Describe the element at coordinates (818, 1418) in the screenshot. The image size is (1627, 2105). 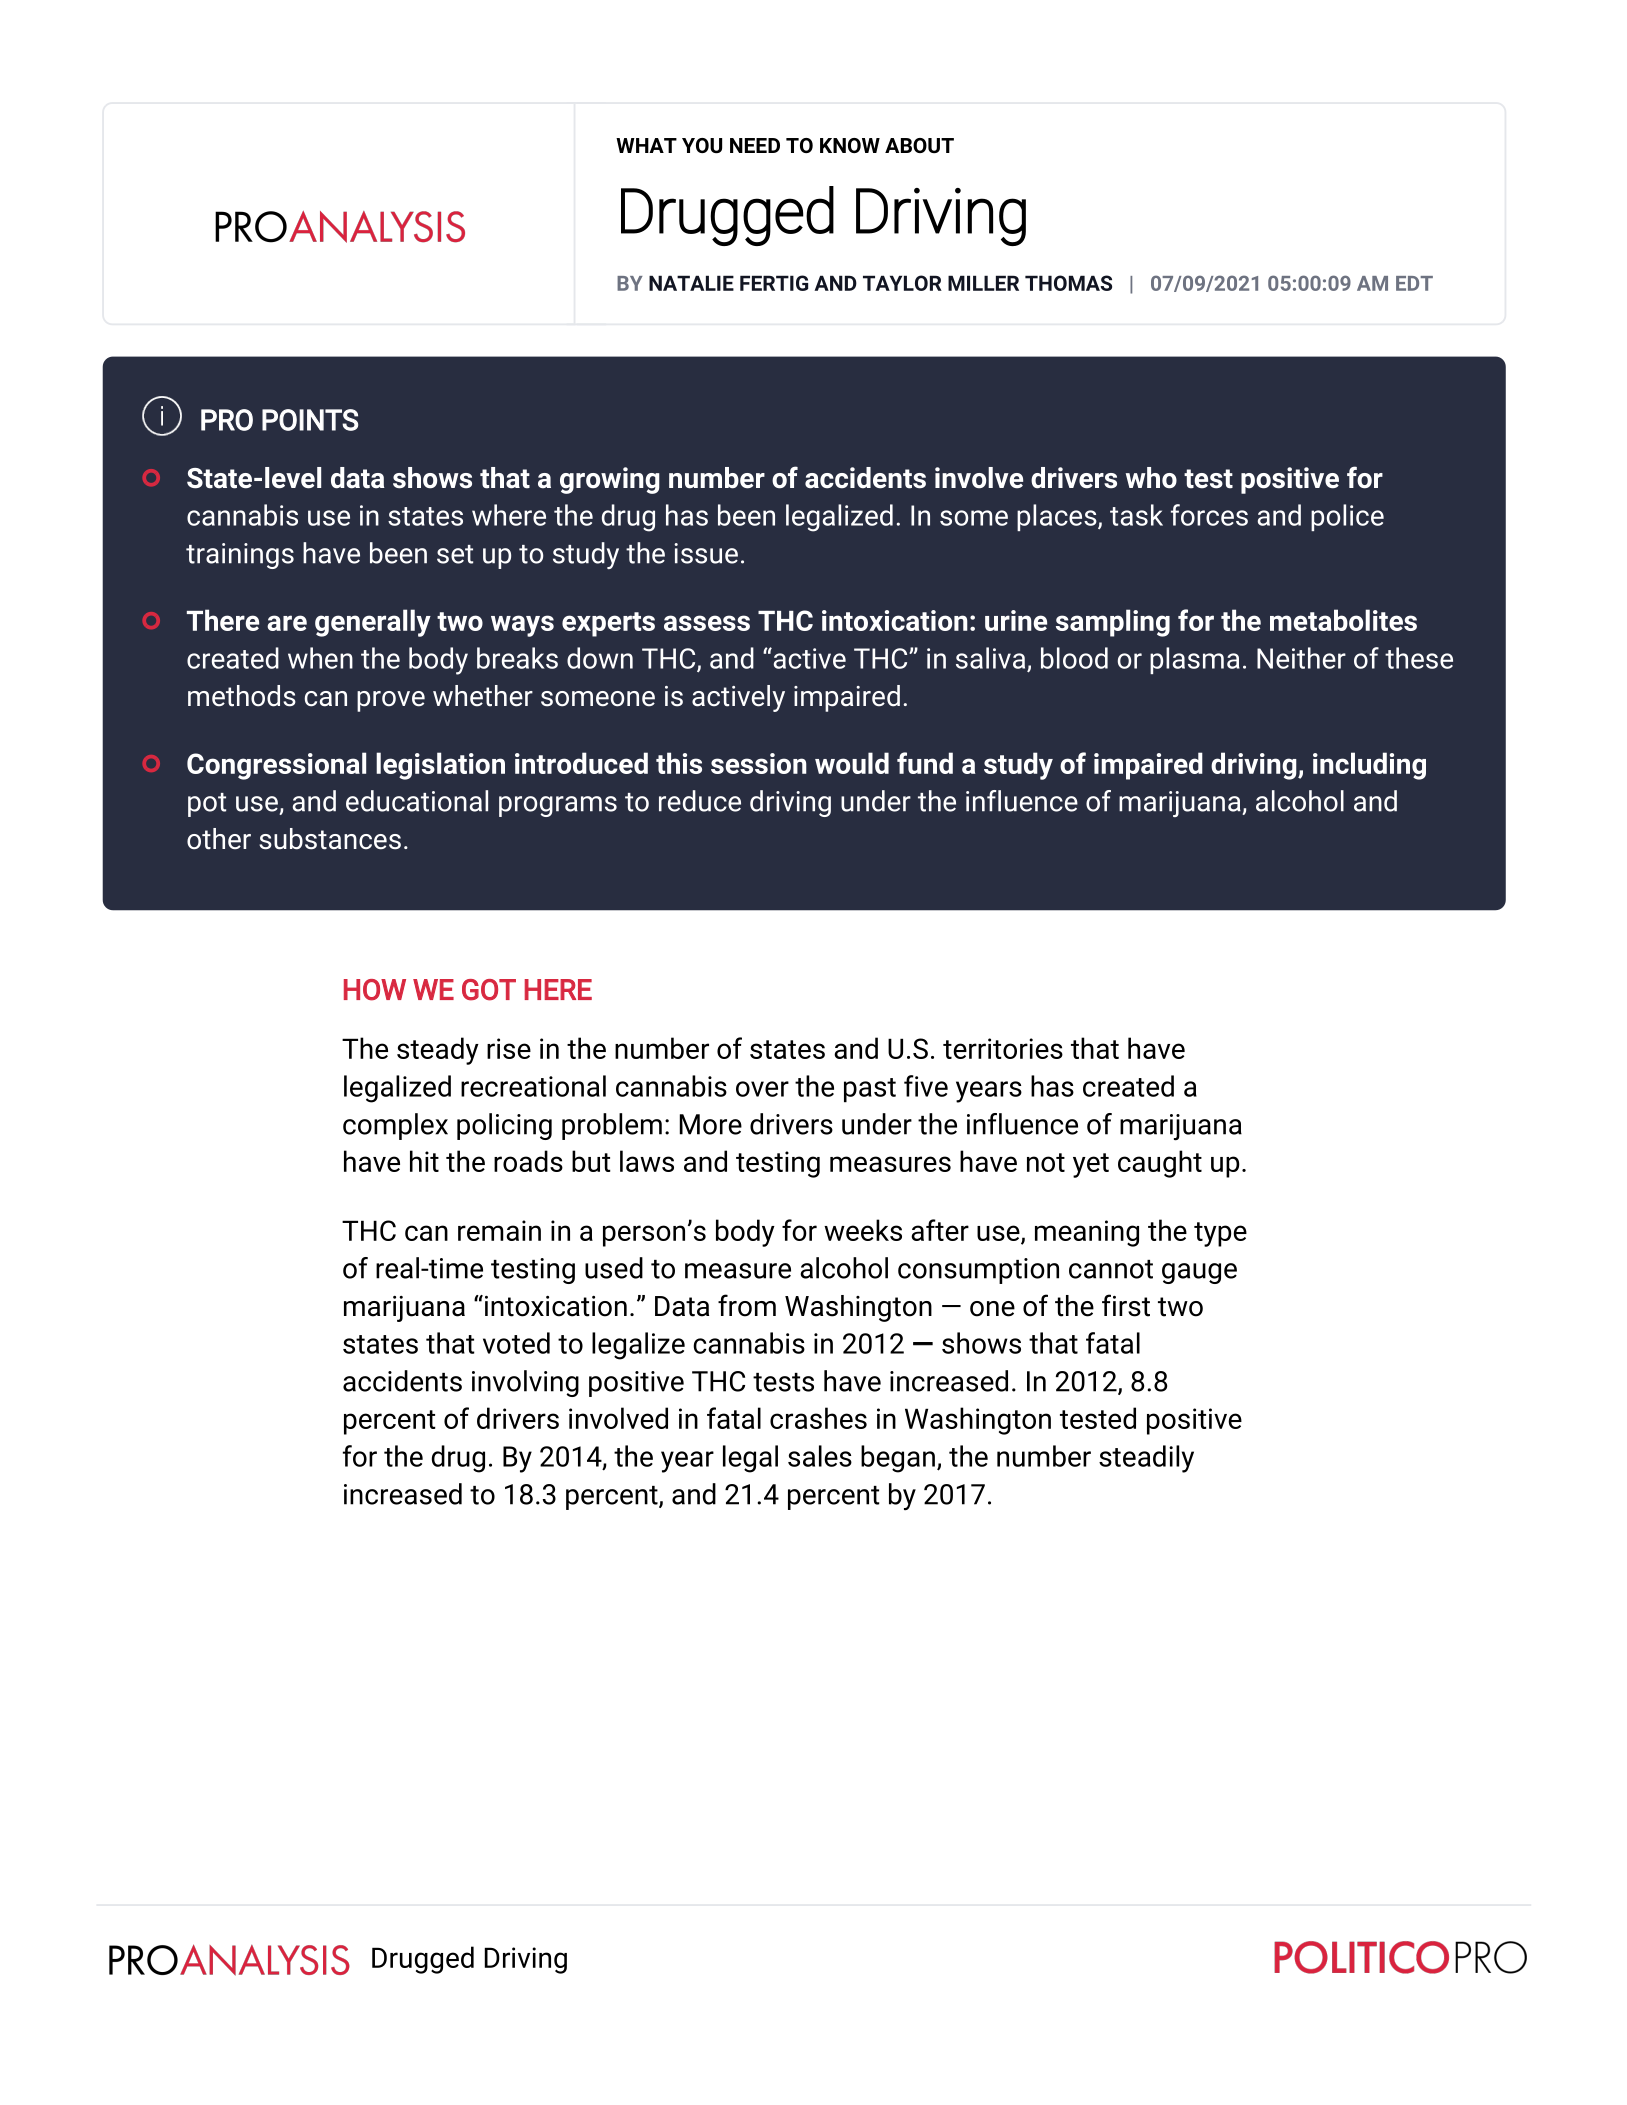
I see `crashes` at that location.
